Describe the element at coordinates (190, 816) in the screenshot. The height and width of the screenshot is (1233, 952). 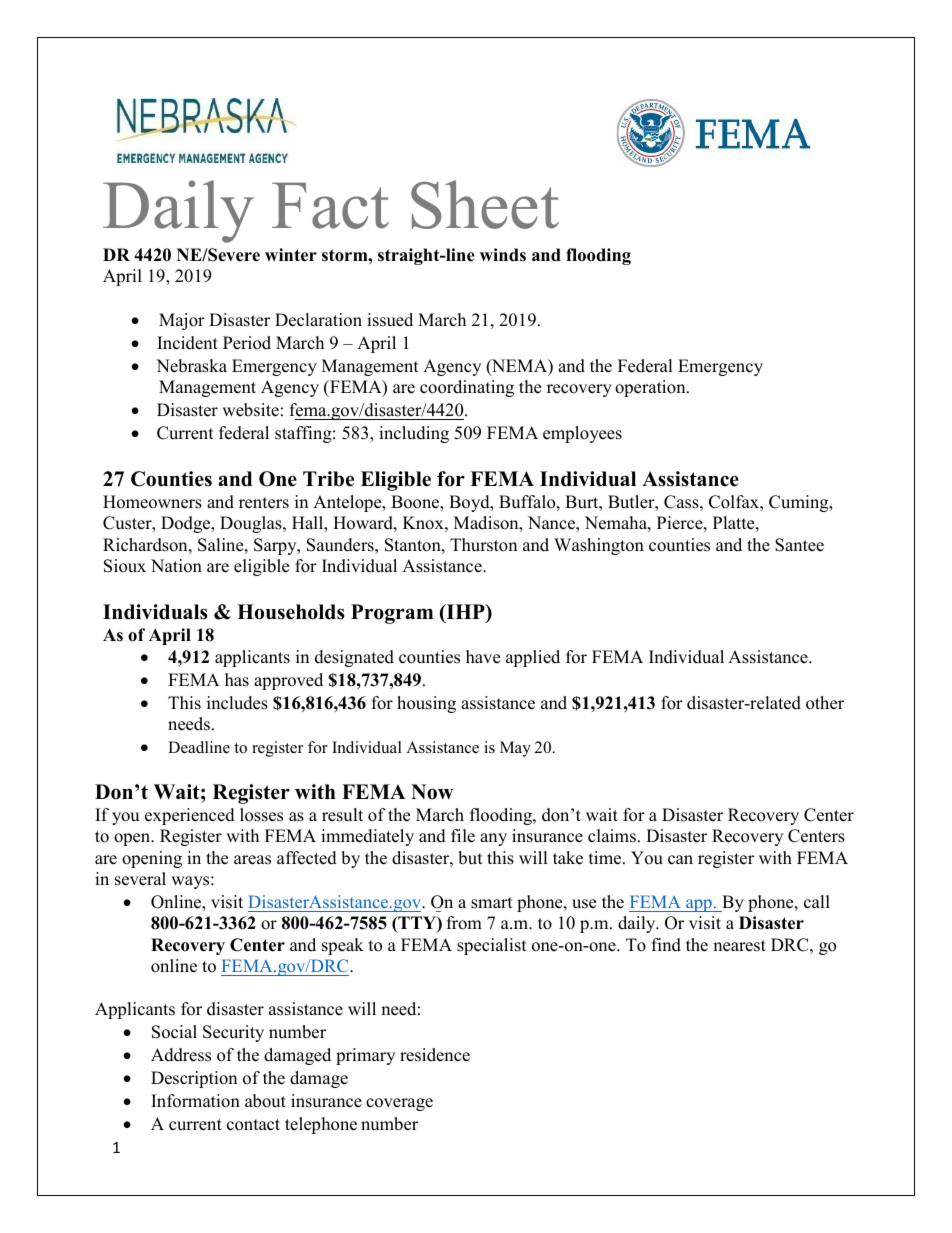
I see `experienced` at that location.
